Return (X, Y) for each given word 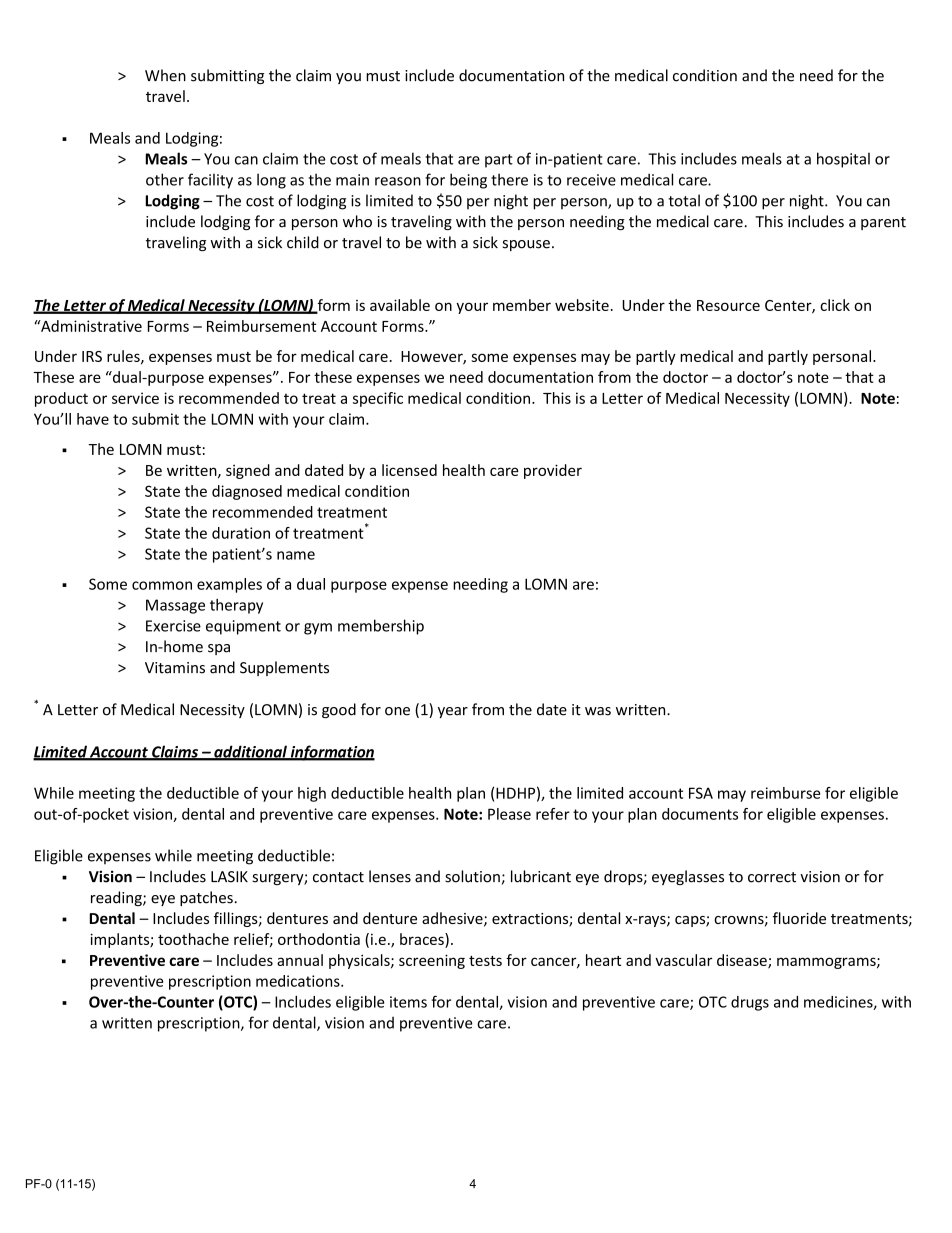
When (165, 75)
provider (553, 471)
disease (743, 961)
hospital (843, 160)
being (468, 181)
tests (485, 961)
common (162, 585)
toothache (193, 939)
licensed (409, 470)
